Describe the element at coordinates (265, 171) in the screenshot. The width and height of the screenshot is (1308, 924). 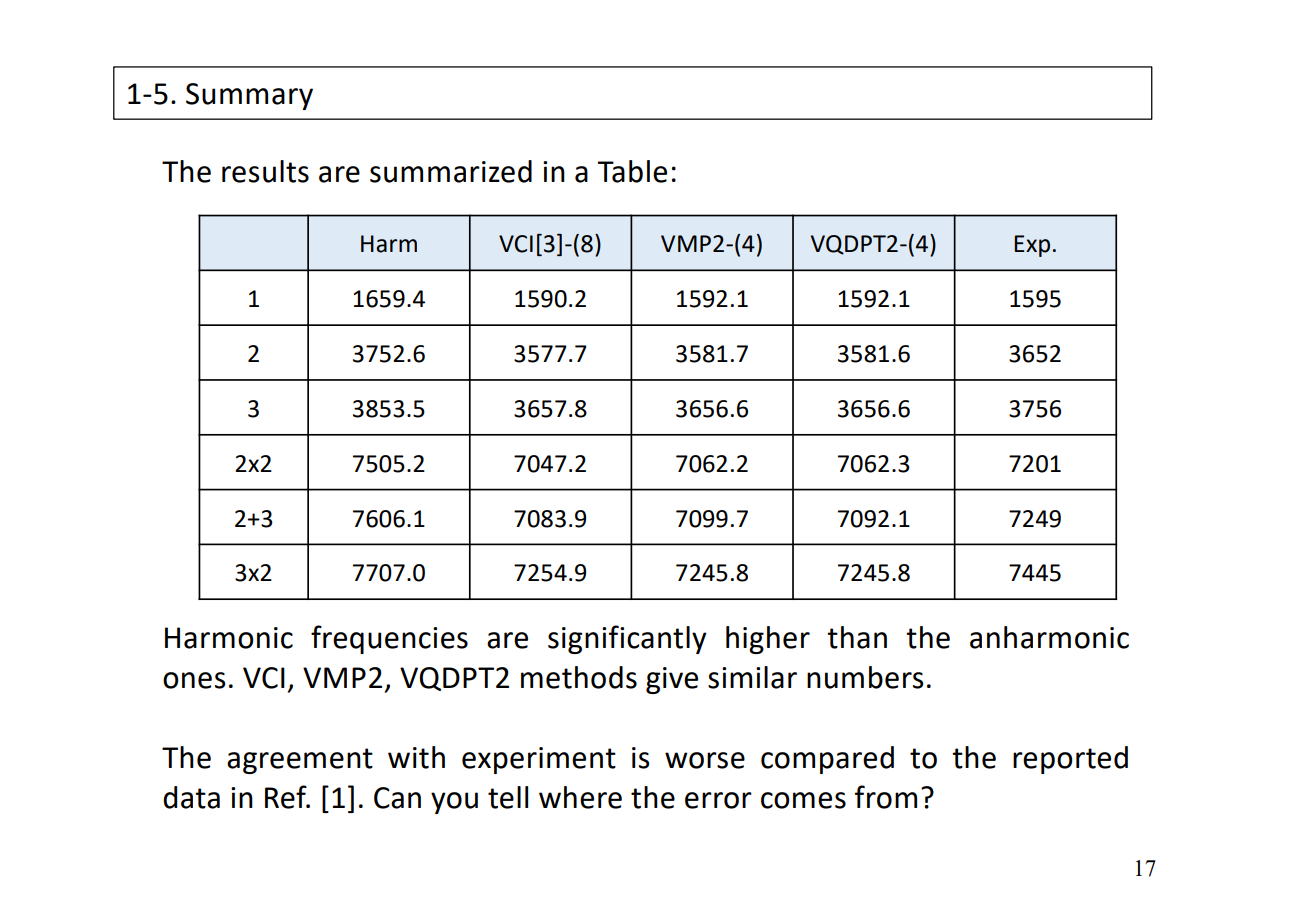
I see `results` at that location.
